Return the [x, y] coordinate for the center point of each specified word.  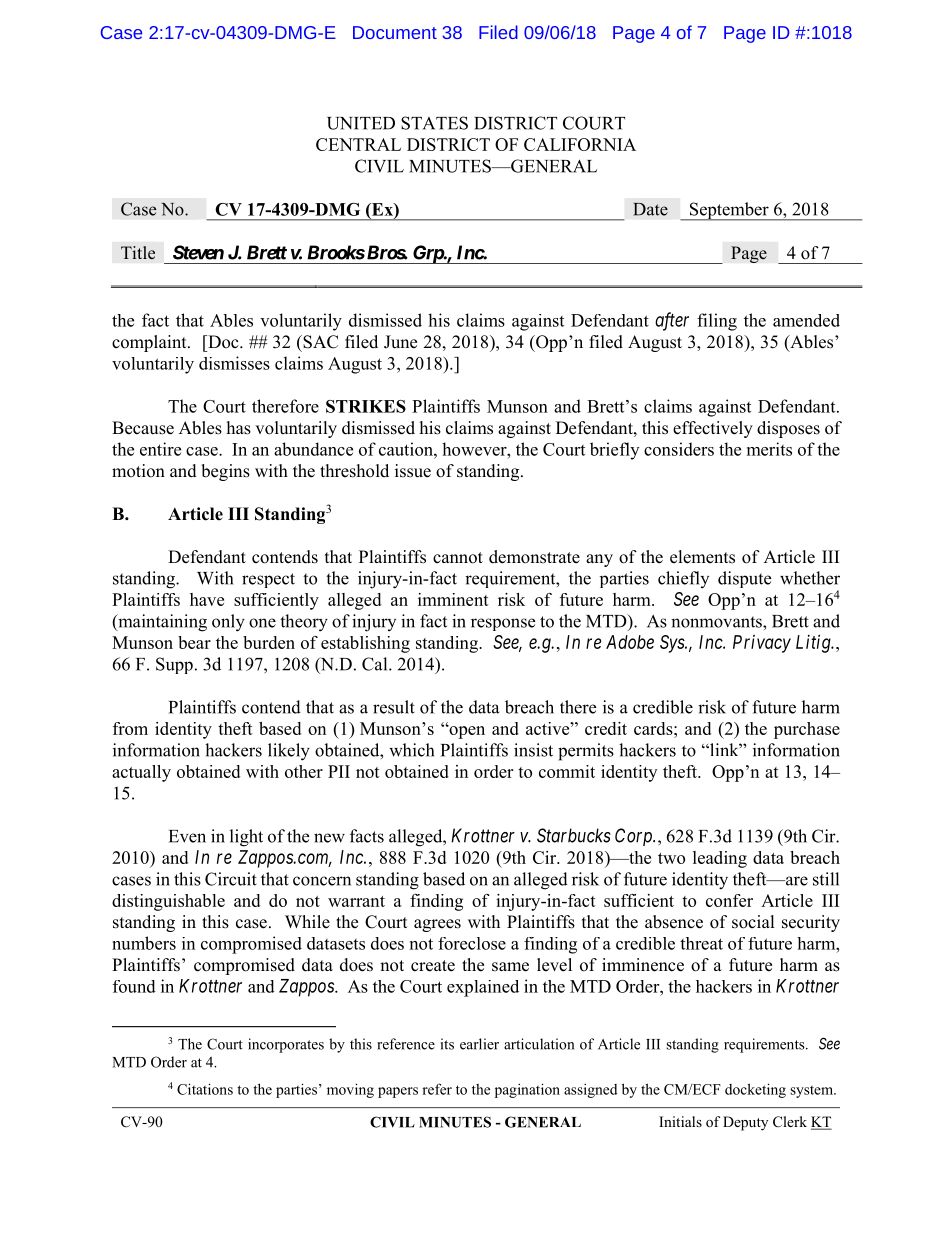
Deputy [745, 1123]
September [729, 211]
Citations [205, 1089]
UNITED [361, 123]
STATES [434, 123]
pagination [527, 1090]
